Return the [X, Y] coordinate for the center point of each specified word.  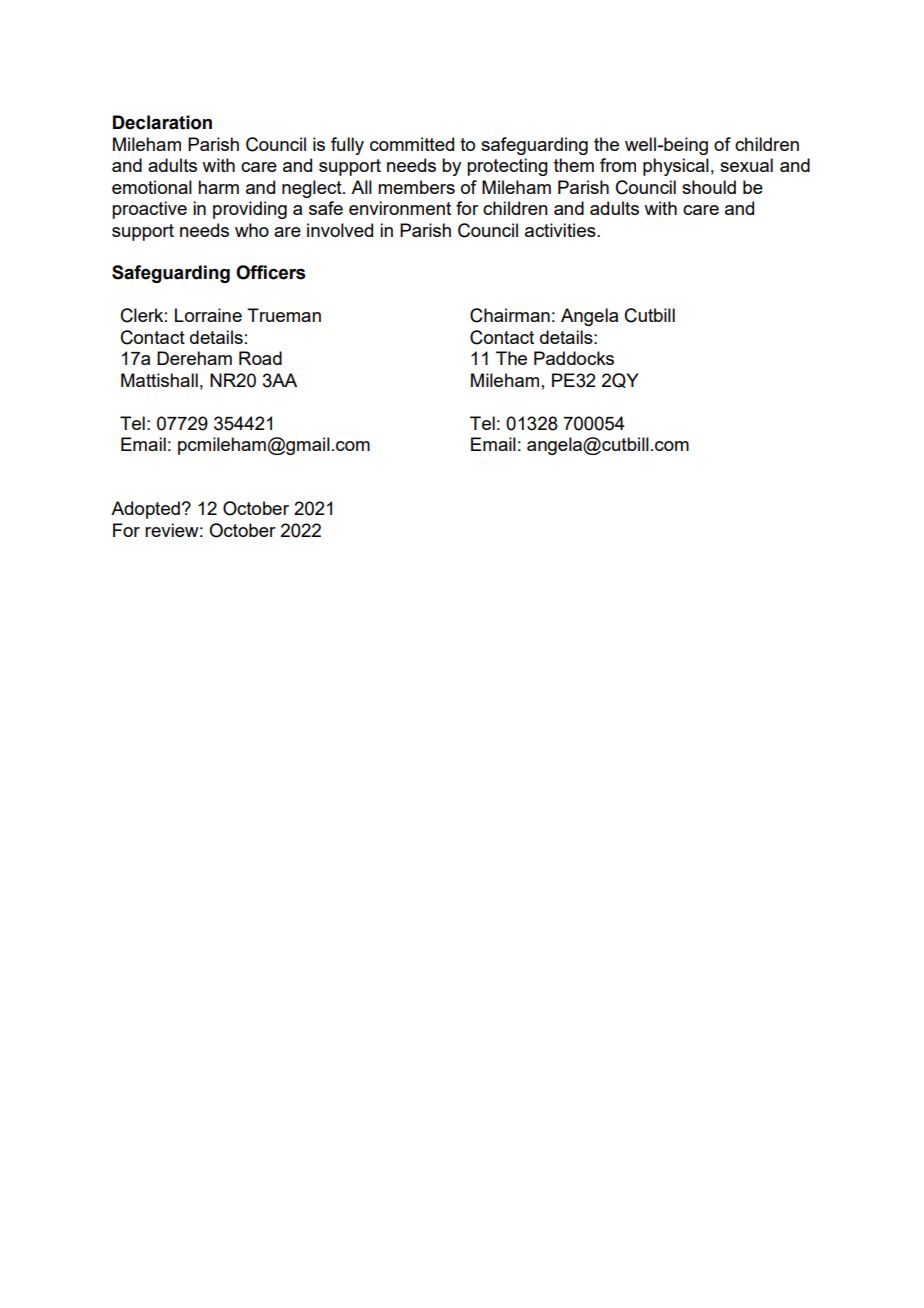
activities [561, 230]
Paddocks [574, 358]
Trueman [284, 315]
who [252, 230]
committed [412, 144]
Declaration [162, 122]
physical [676, 167]
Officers [270, 272]
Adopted [145, 510]
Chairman [510, 315]
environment [400, 208]
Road [260, 358]
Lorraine [208, 315]
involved [340, 230]
